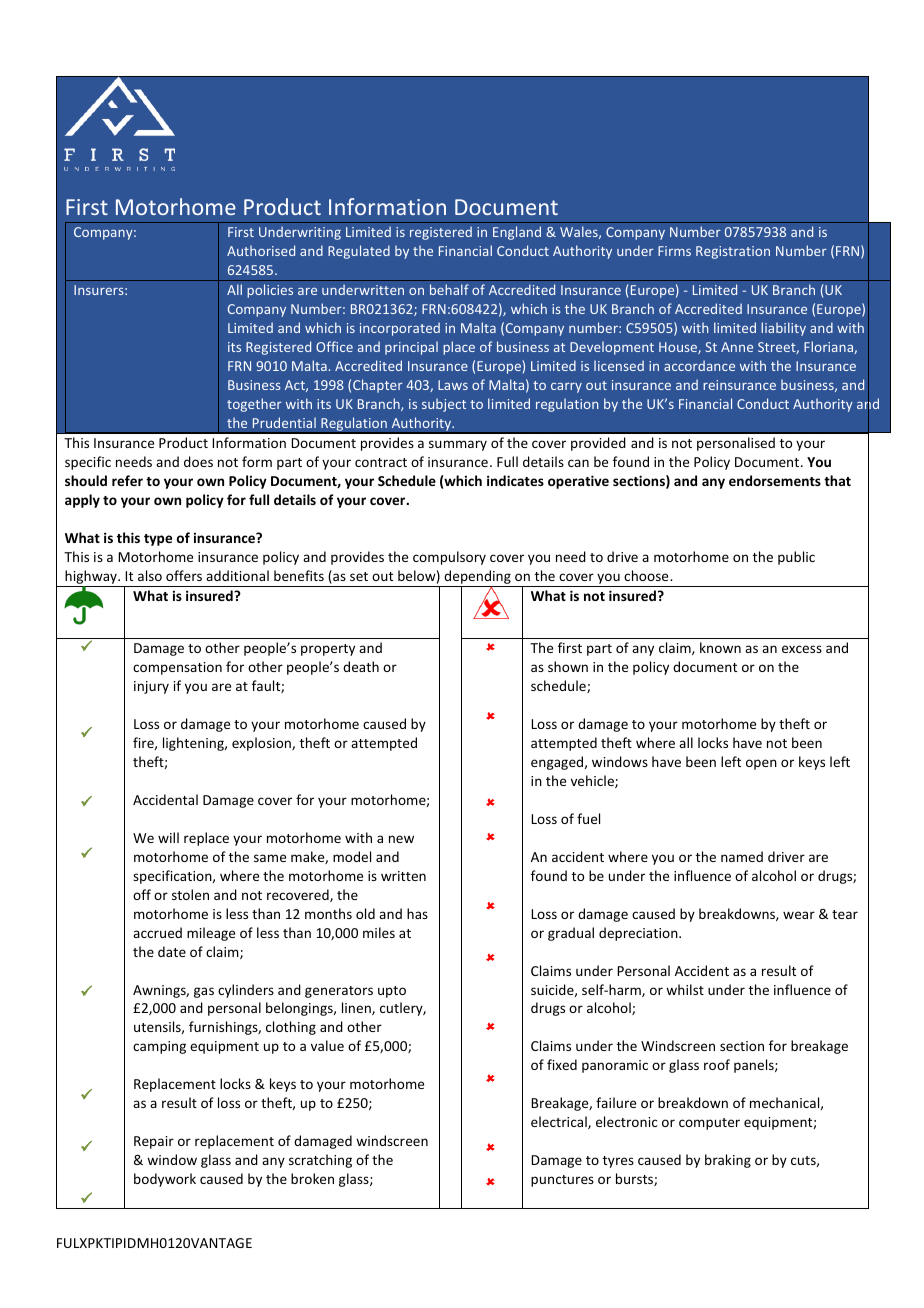 This screenshot has height=1308, width=924. What do you see at coordinates (560, 1122) in the screenshot?
I see `electrical` at bounding box center [560, 1122].
